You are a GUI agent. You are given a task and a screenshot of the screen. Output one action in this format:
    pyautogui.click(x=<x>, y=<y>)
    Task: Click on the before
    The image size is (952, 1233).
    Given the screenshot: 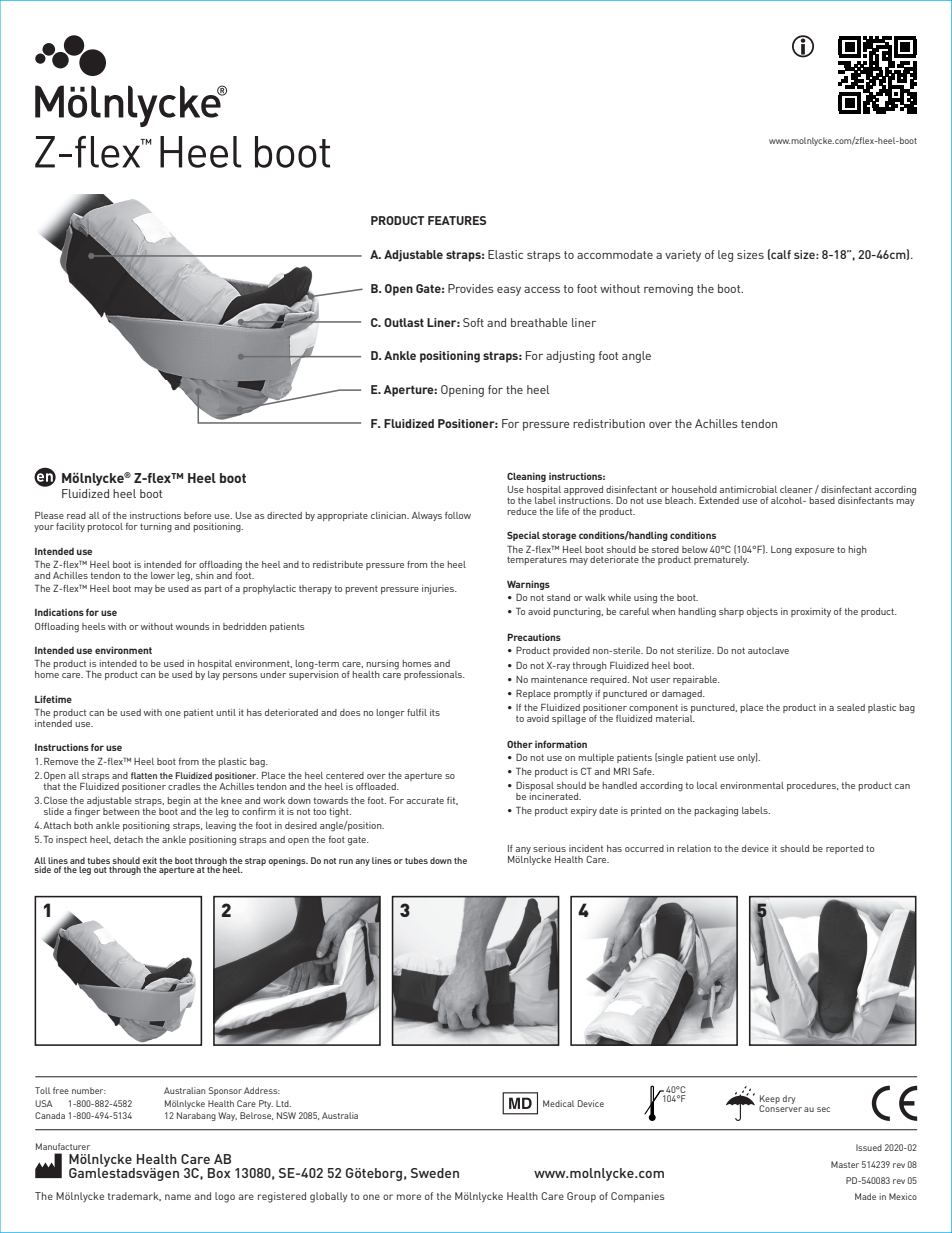 What is the action you would take?
    pyautogui.click(x=197, y=515)
